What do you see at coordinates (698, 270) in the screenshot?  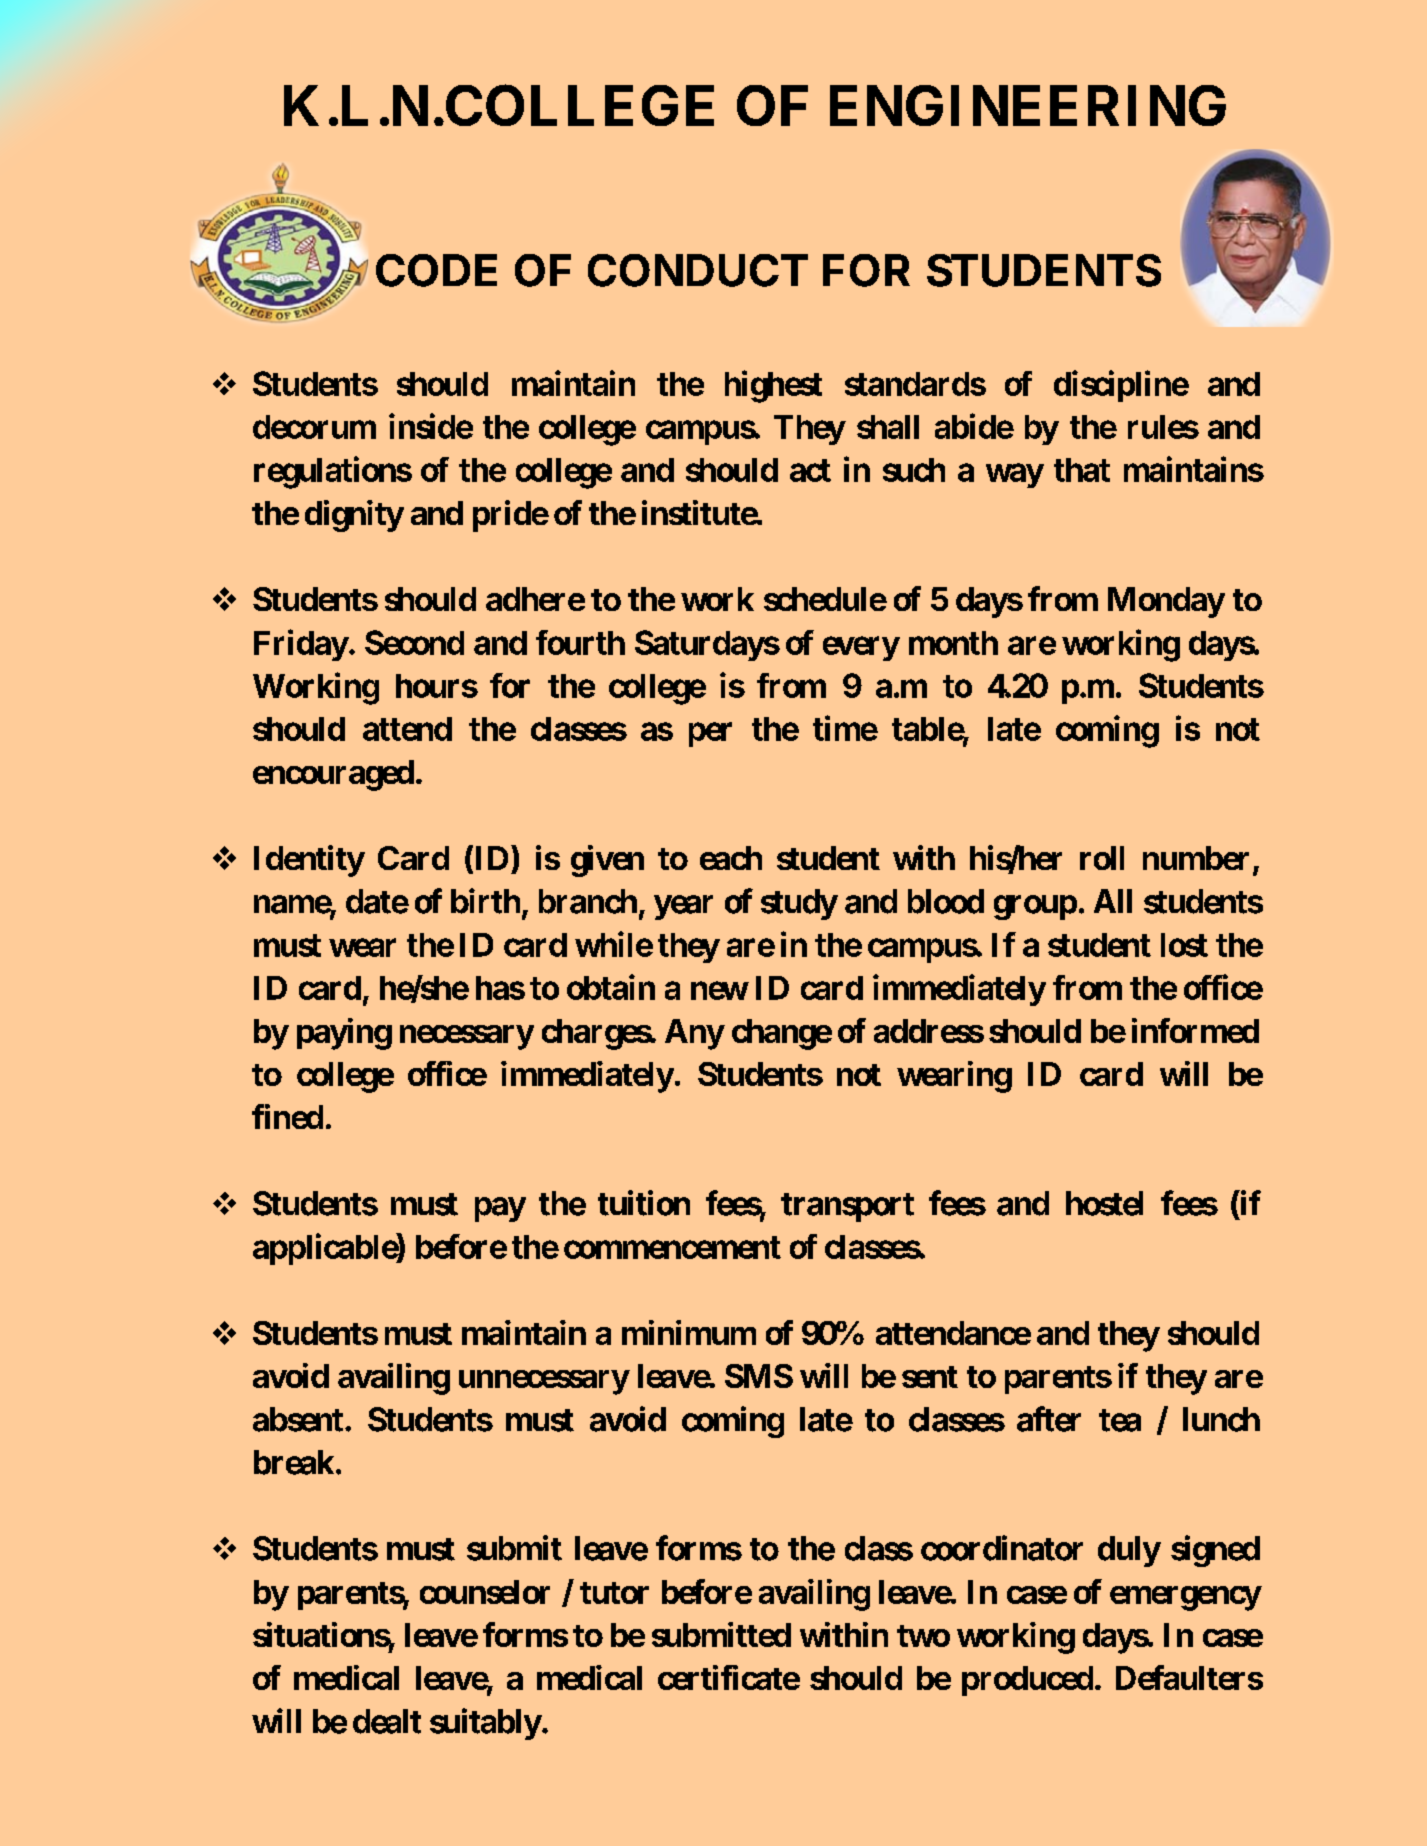 I see `CONDUCT` at bounding box center [698, 270].
